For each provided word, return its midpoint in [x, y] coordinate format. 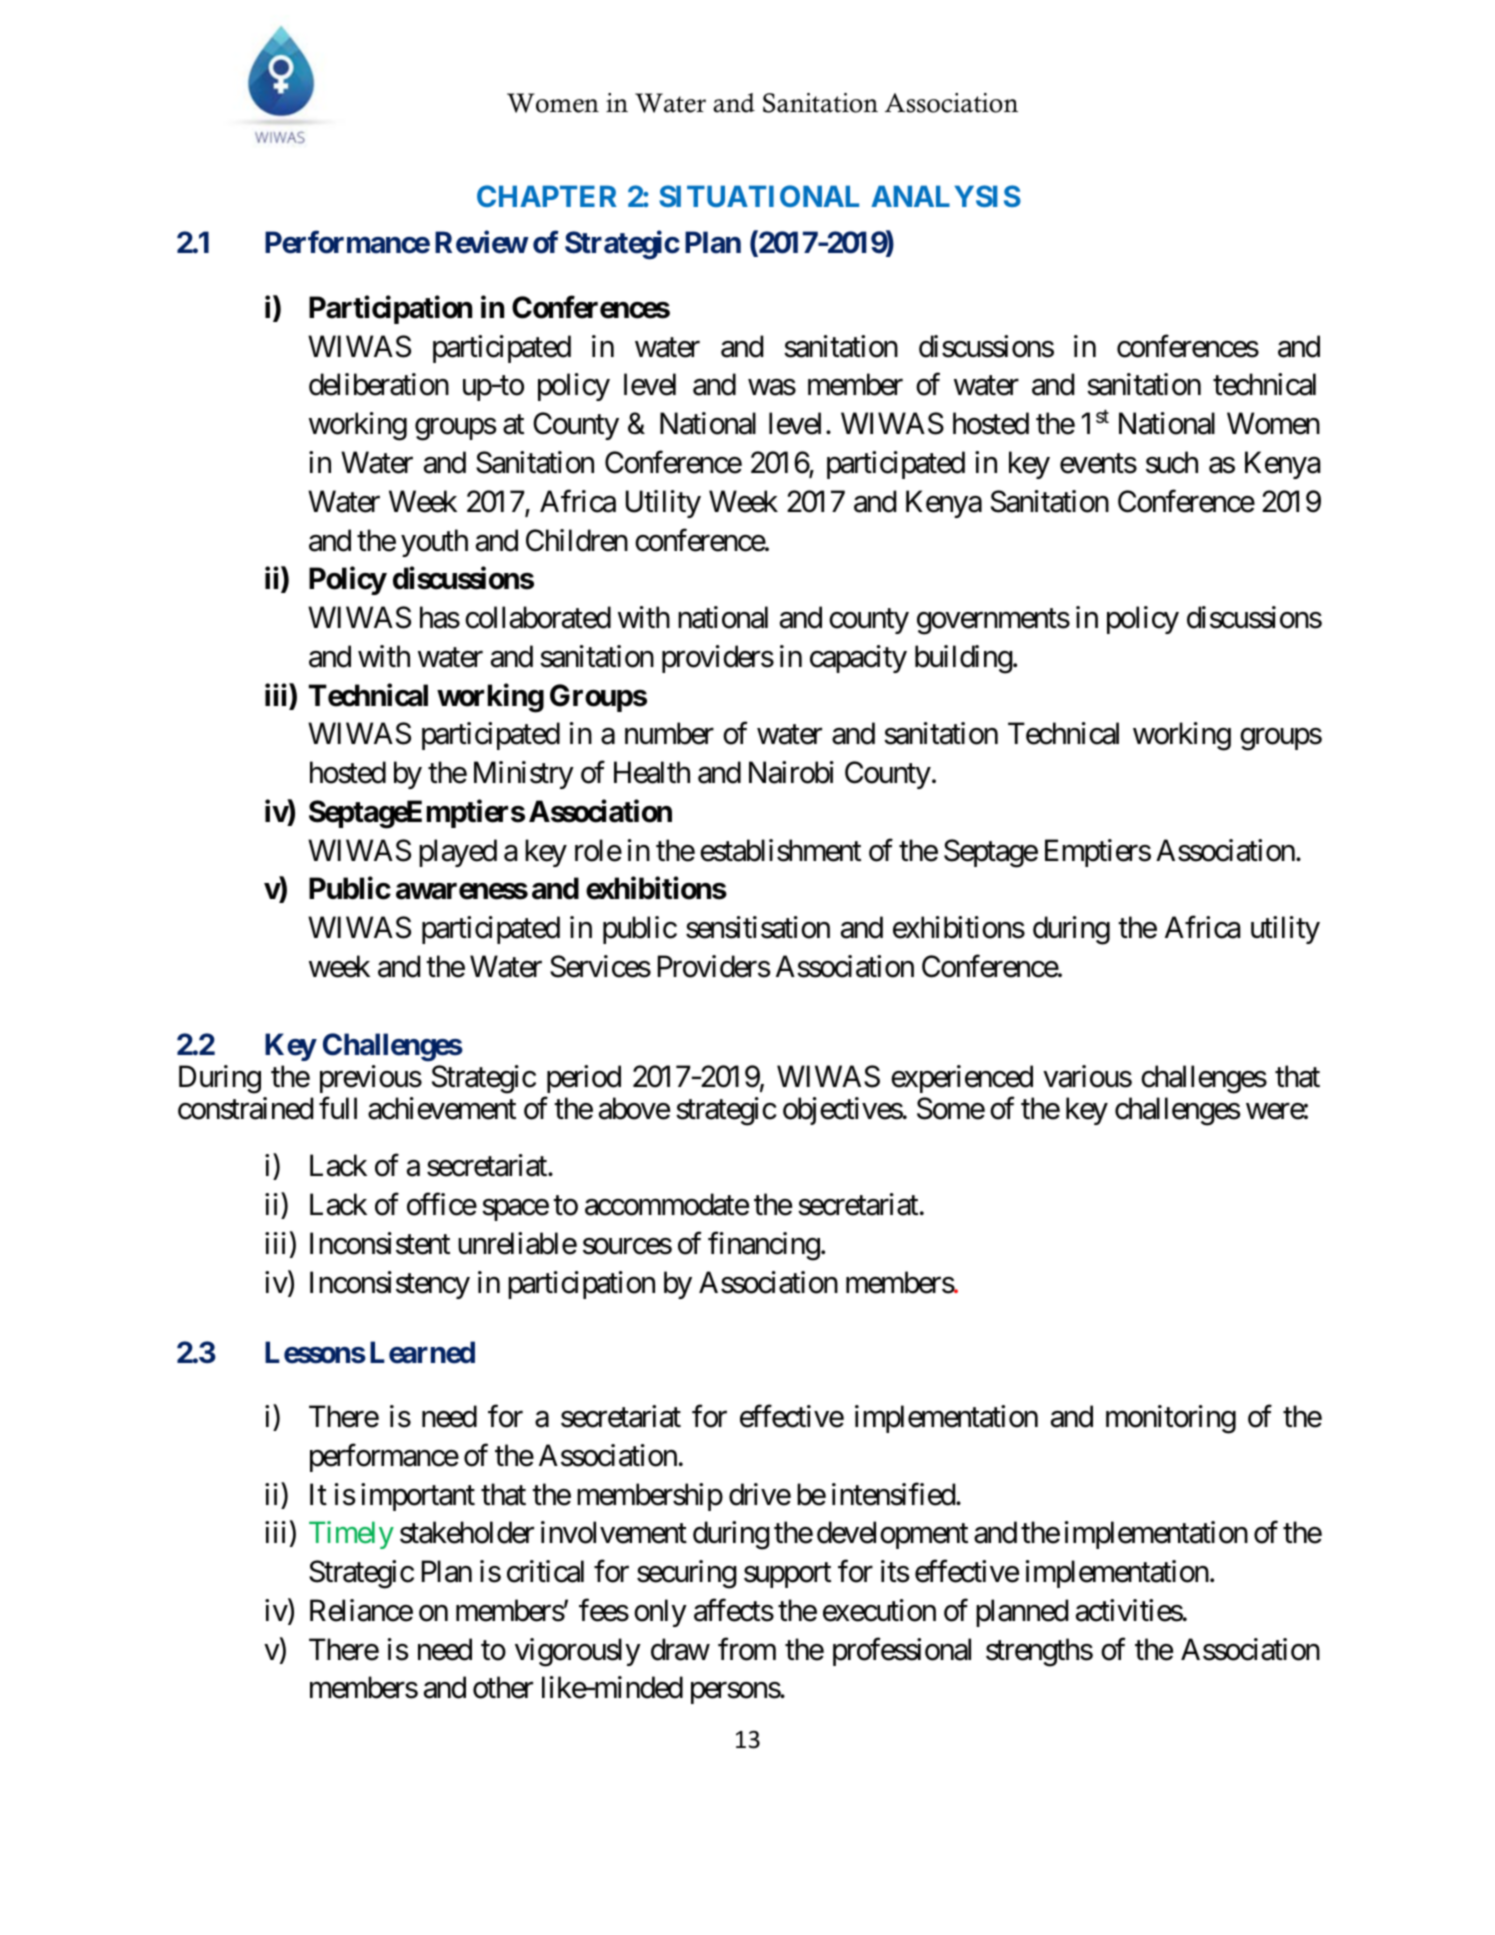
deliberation [379, 384]
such [1172, 462]
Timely [351, 1535]
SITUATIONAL [759, 196]
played [458, 853]
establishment [780, 850]
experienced [962, 1079]
